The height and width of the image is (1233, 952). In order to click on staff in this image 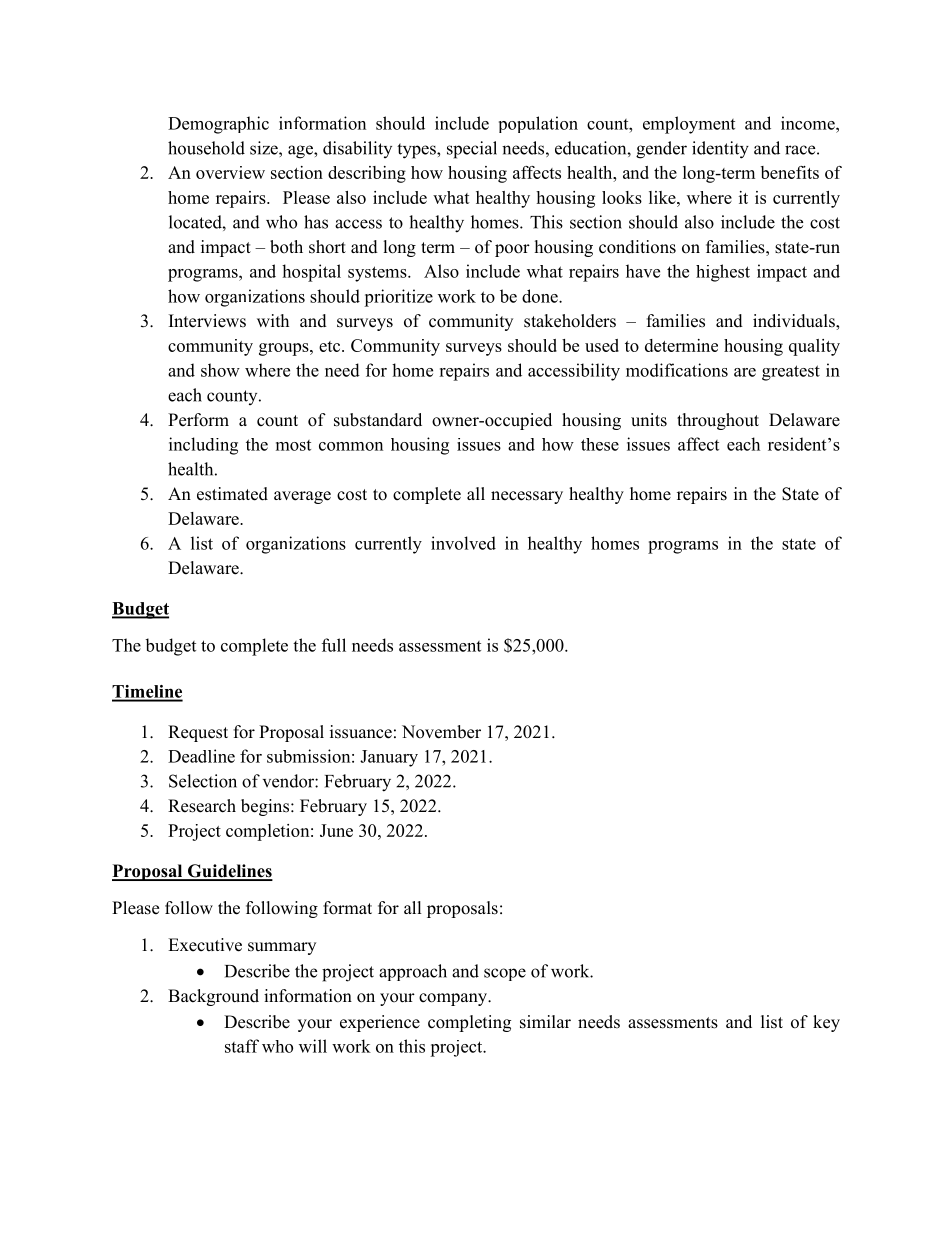, I will do `click(242, 1046)`.
